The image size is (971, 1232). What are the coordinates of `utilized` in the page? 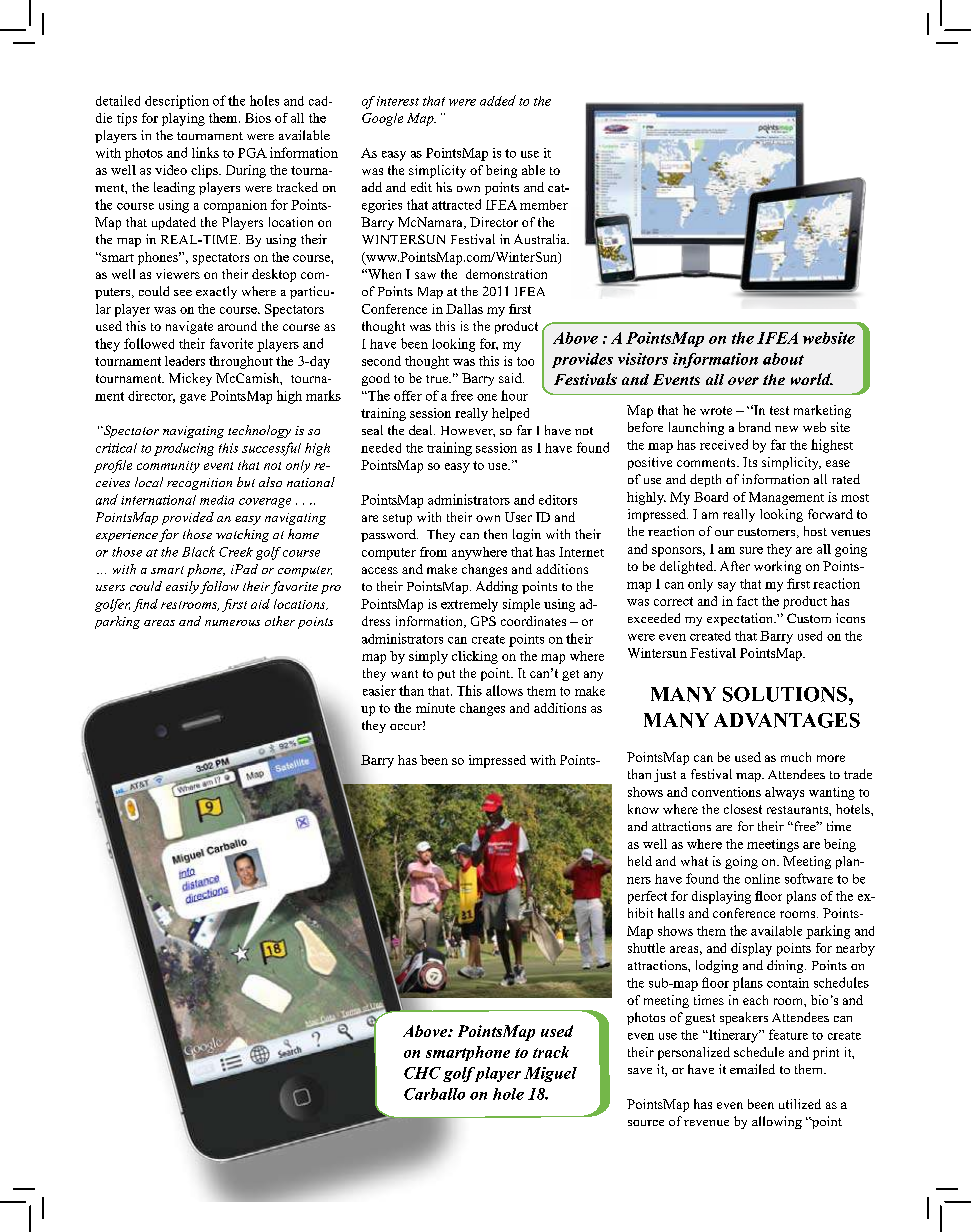 It's located at (800, 1104).
